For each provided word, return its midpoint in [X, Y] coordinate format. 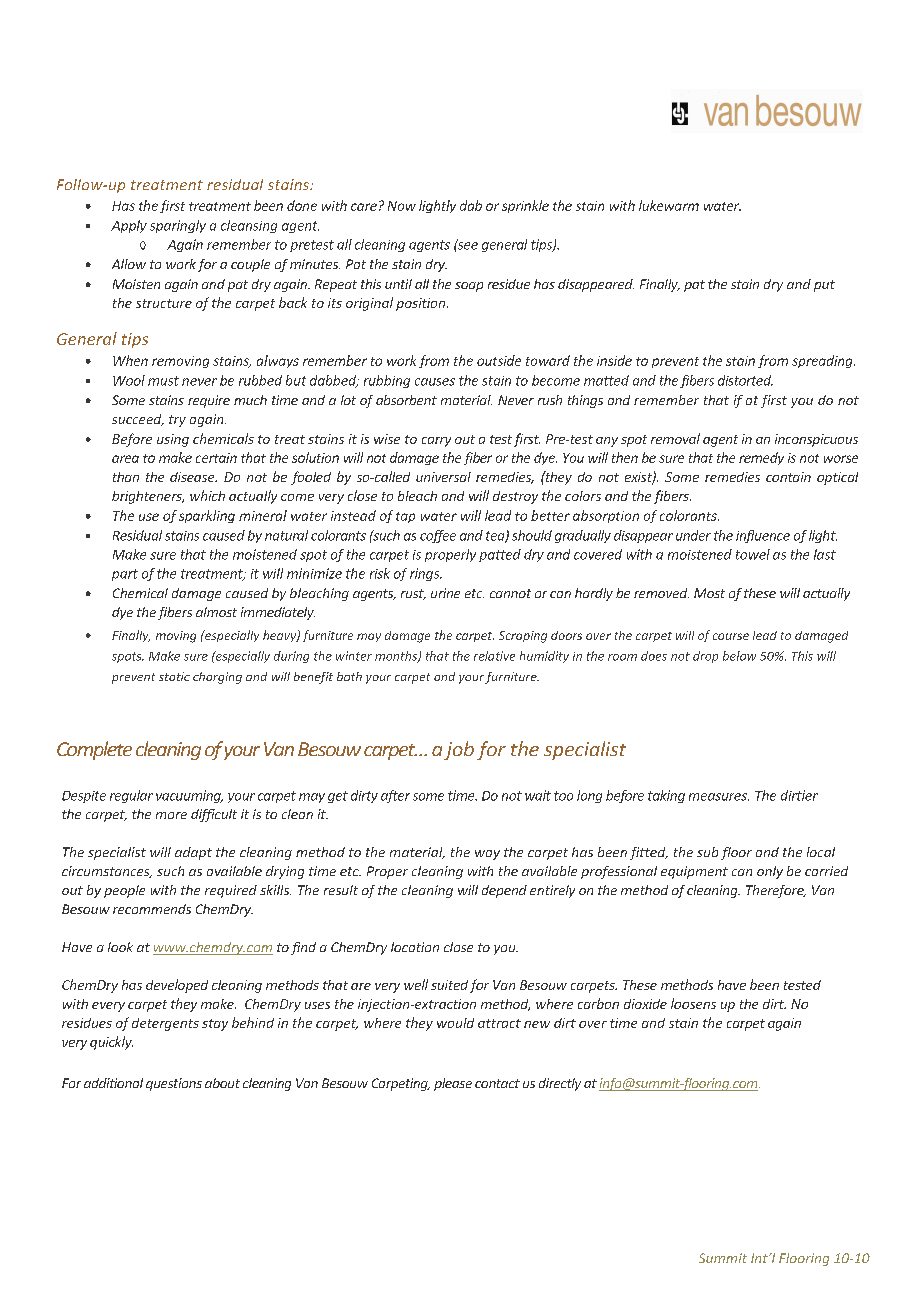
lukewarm [669, 205]
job [459, 750]
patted [500, 555]
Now [402, 206]
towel [753, 554]
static [174, 676]
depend [504, 891]
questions [174, 1084]
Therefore [776, 891]
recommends [152, 909]
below [739, 656]
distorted [745, 380]
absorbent [406, 400]
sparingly [178, 226]
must [163, 381]
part [125, 575]
